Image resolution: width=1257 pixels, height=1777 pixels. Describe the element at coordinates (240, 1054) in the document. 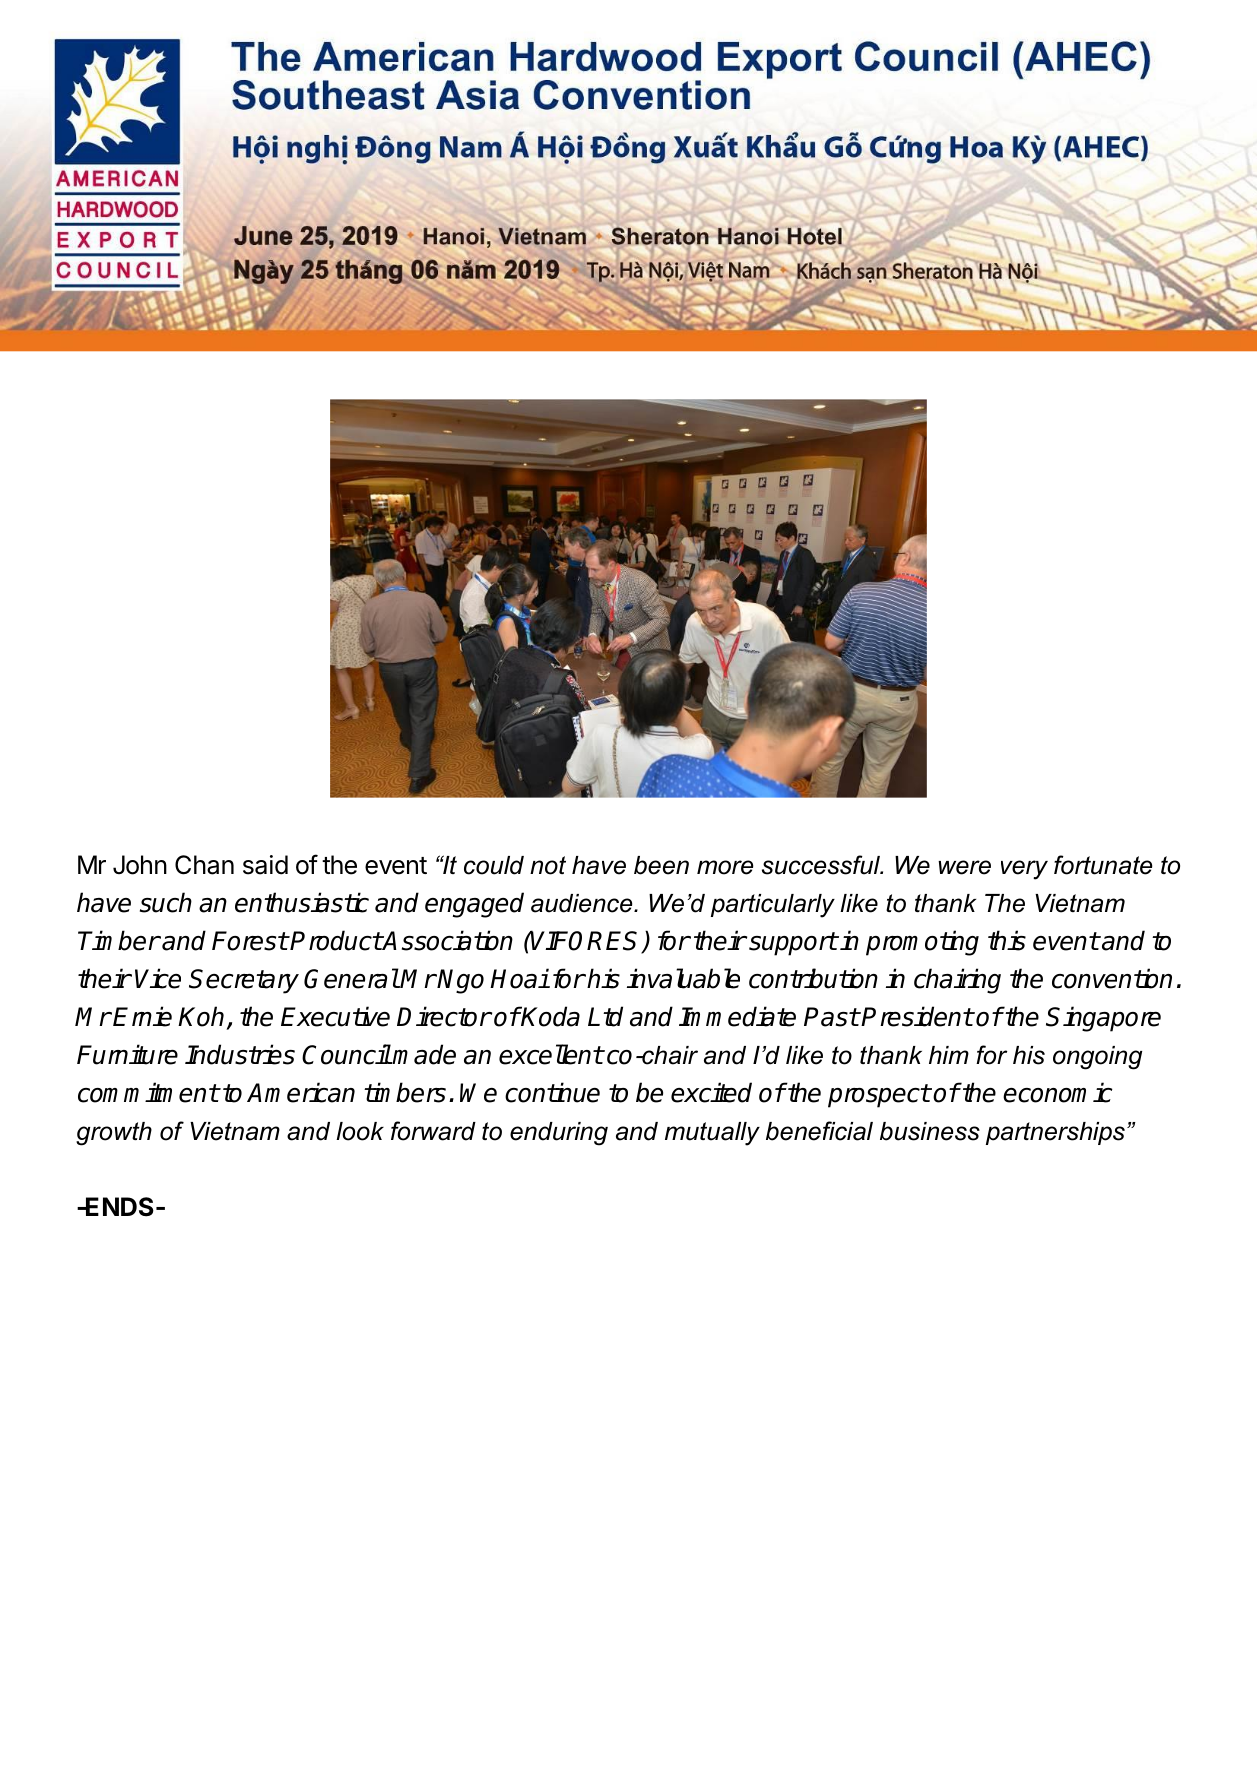

I see `Industries` at that location.
